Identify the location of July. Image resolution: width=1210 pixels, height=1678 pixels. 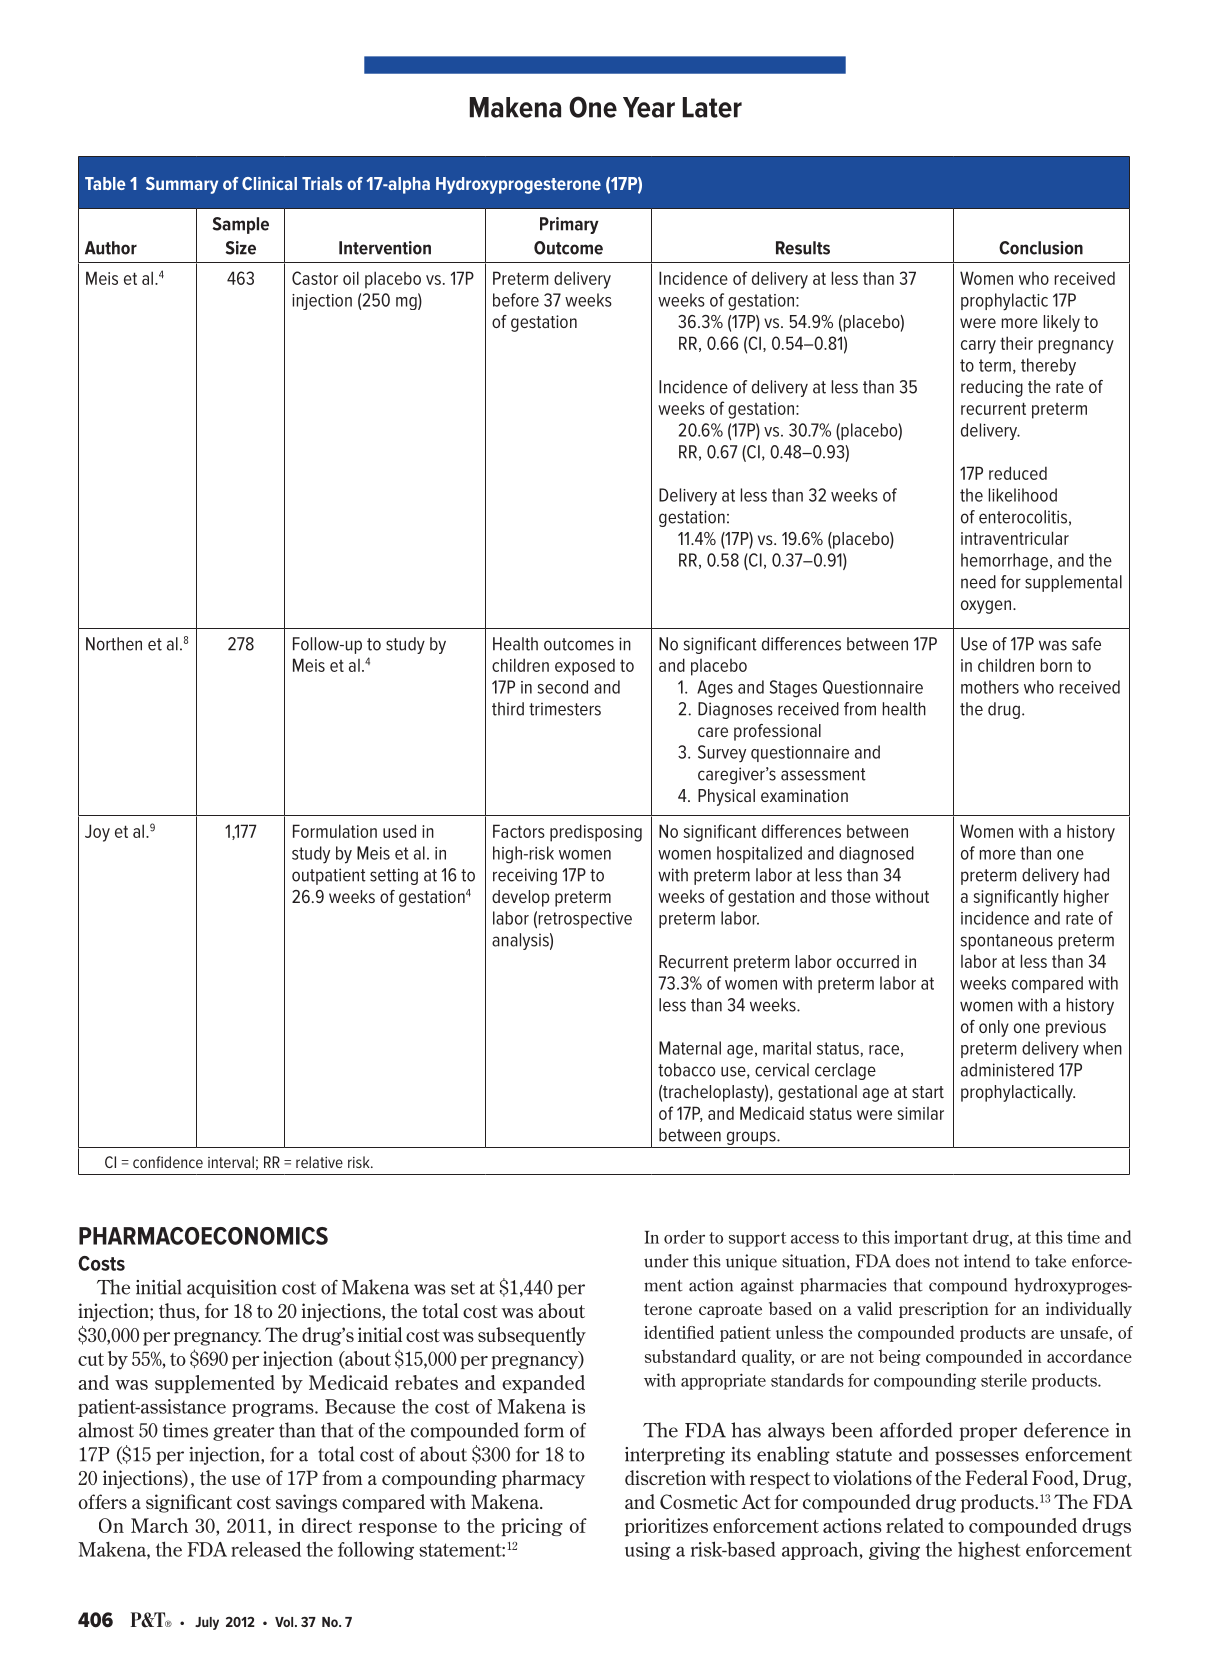
(207, 1623).
